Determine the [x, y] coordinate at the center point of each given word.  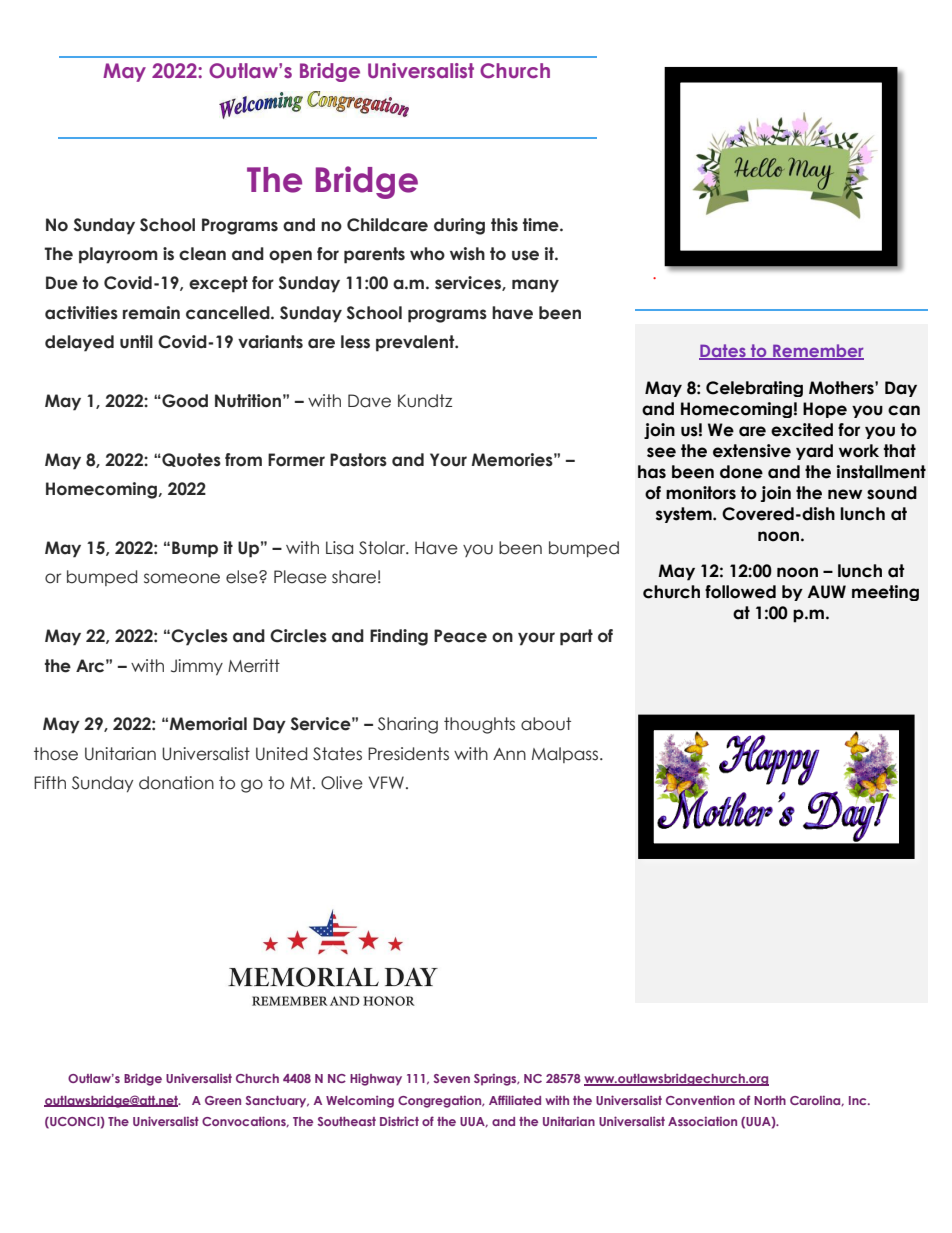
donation [176, 783]
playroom [118, 255]
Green [223, 1100]
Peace [460, 636]
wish [467, 254]
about [546, 724]
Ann [509, 754]
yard [814, 452]
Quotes [190, 460]
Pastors [358, 460]
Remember [817, 352]
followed [740, 592]
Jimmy [197, 667]
